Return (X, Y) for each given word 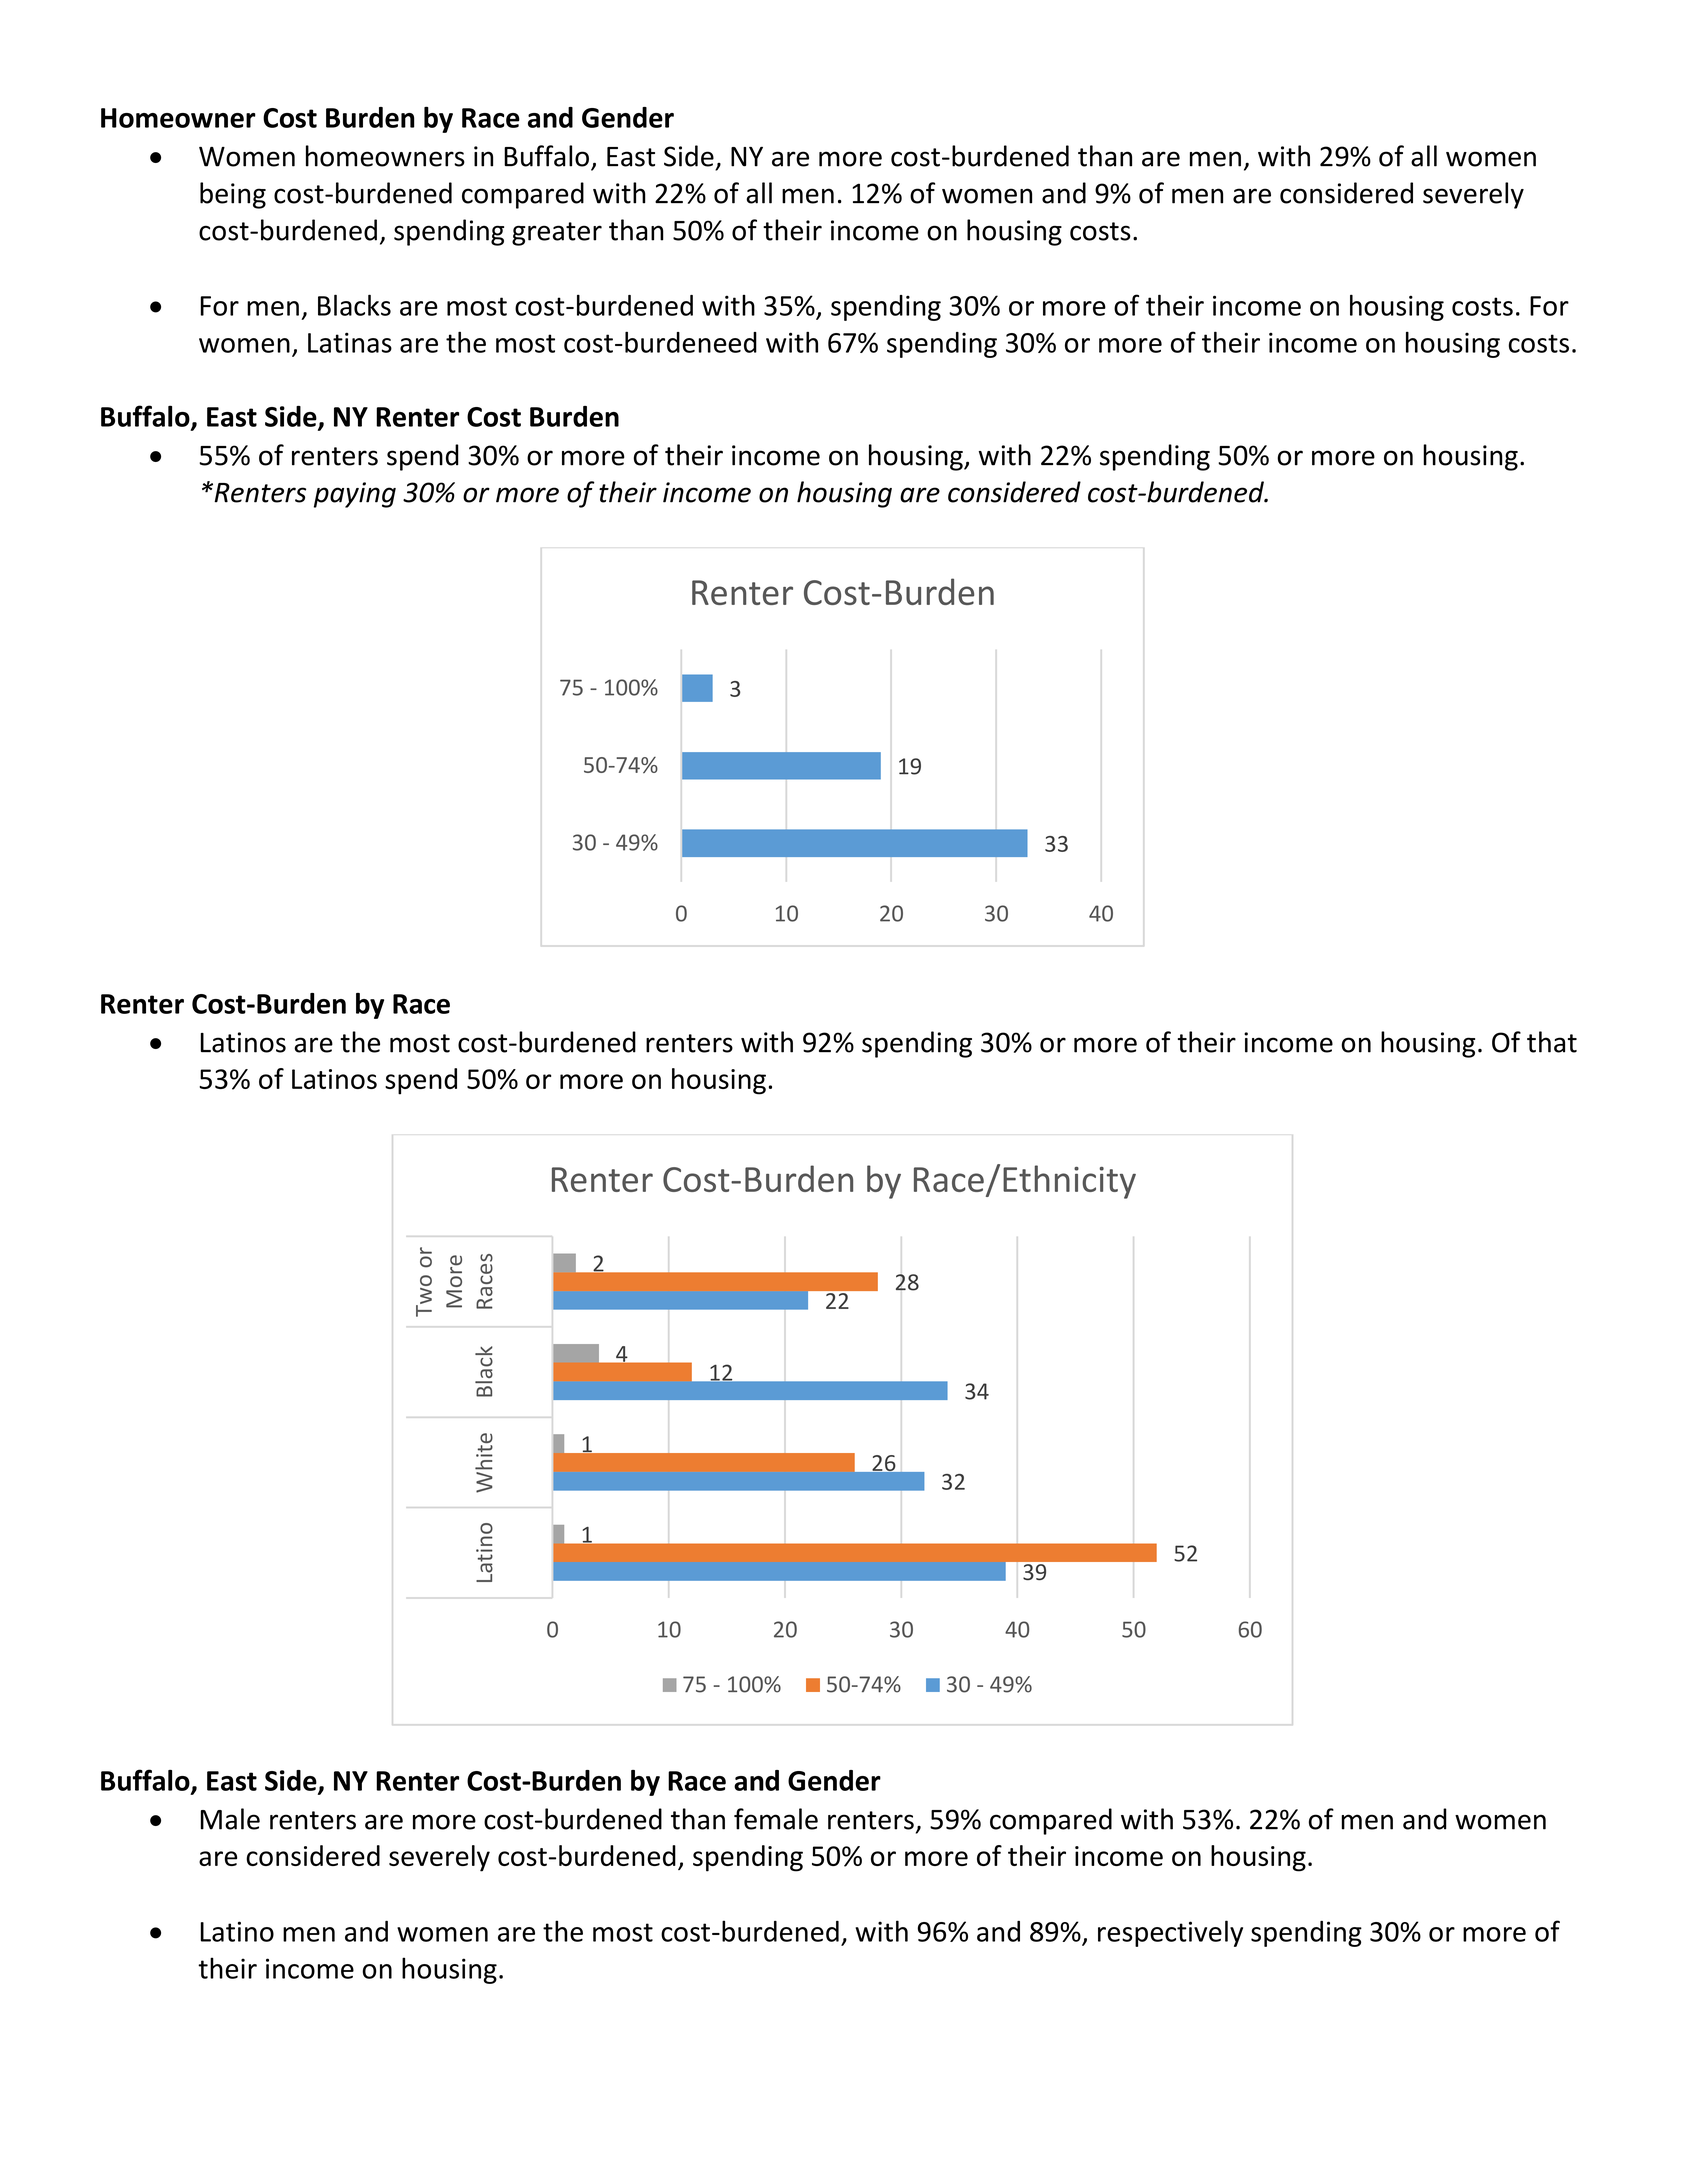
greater (557, 234)
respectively (1170, 1933)
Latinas (350, 342)
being (233, 195)
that (1552, 1042)
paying (355, 495)
